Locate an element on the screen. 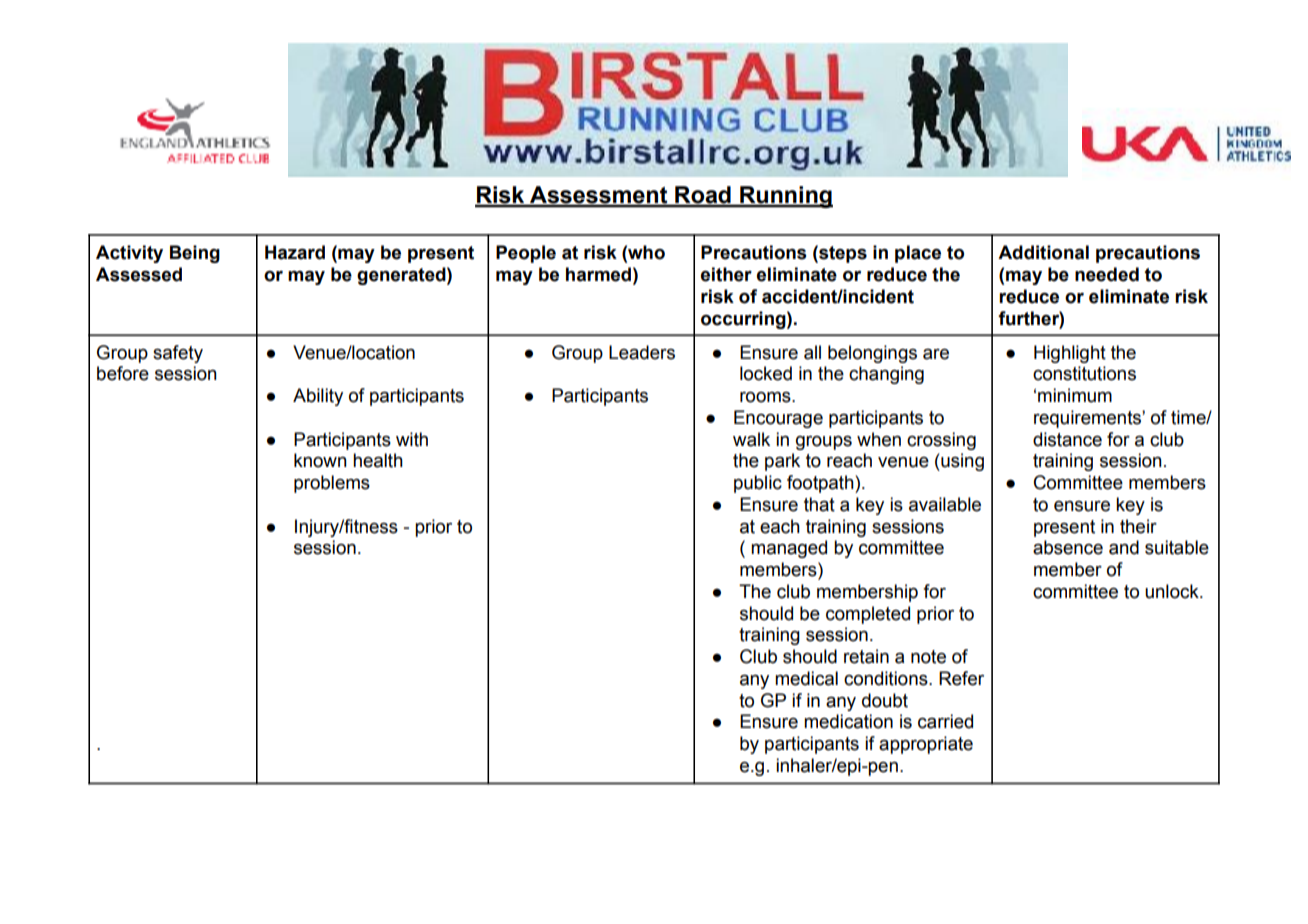 Image resolution: width=1308 pixels, height=924 pixels. Assessment is located at coordinates (599, 196).
